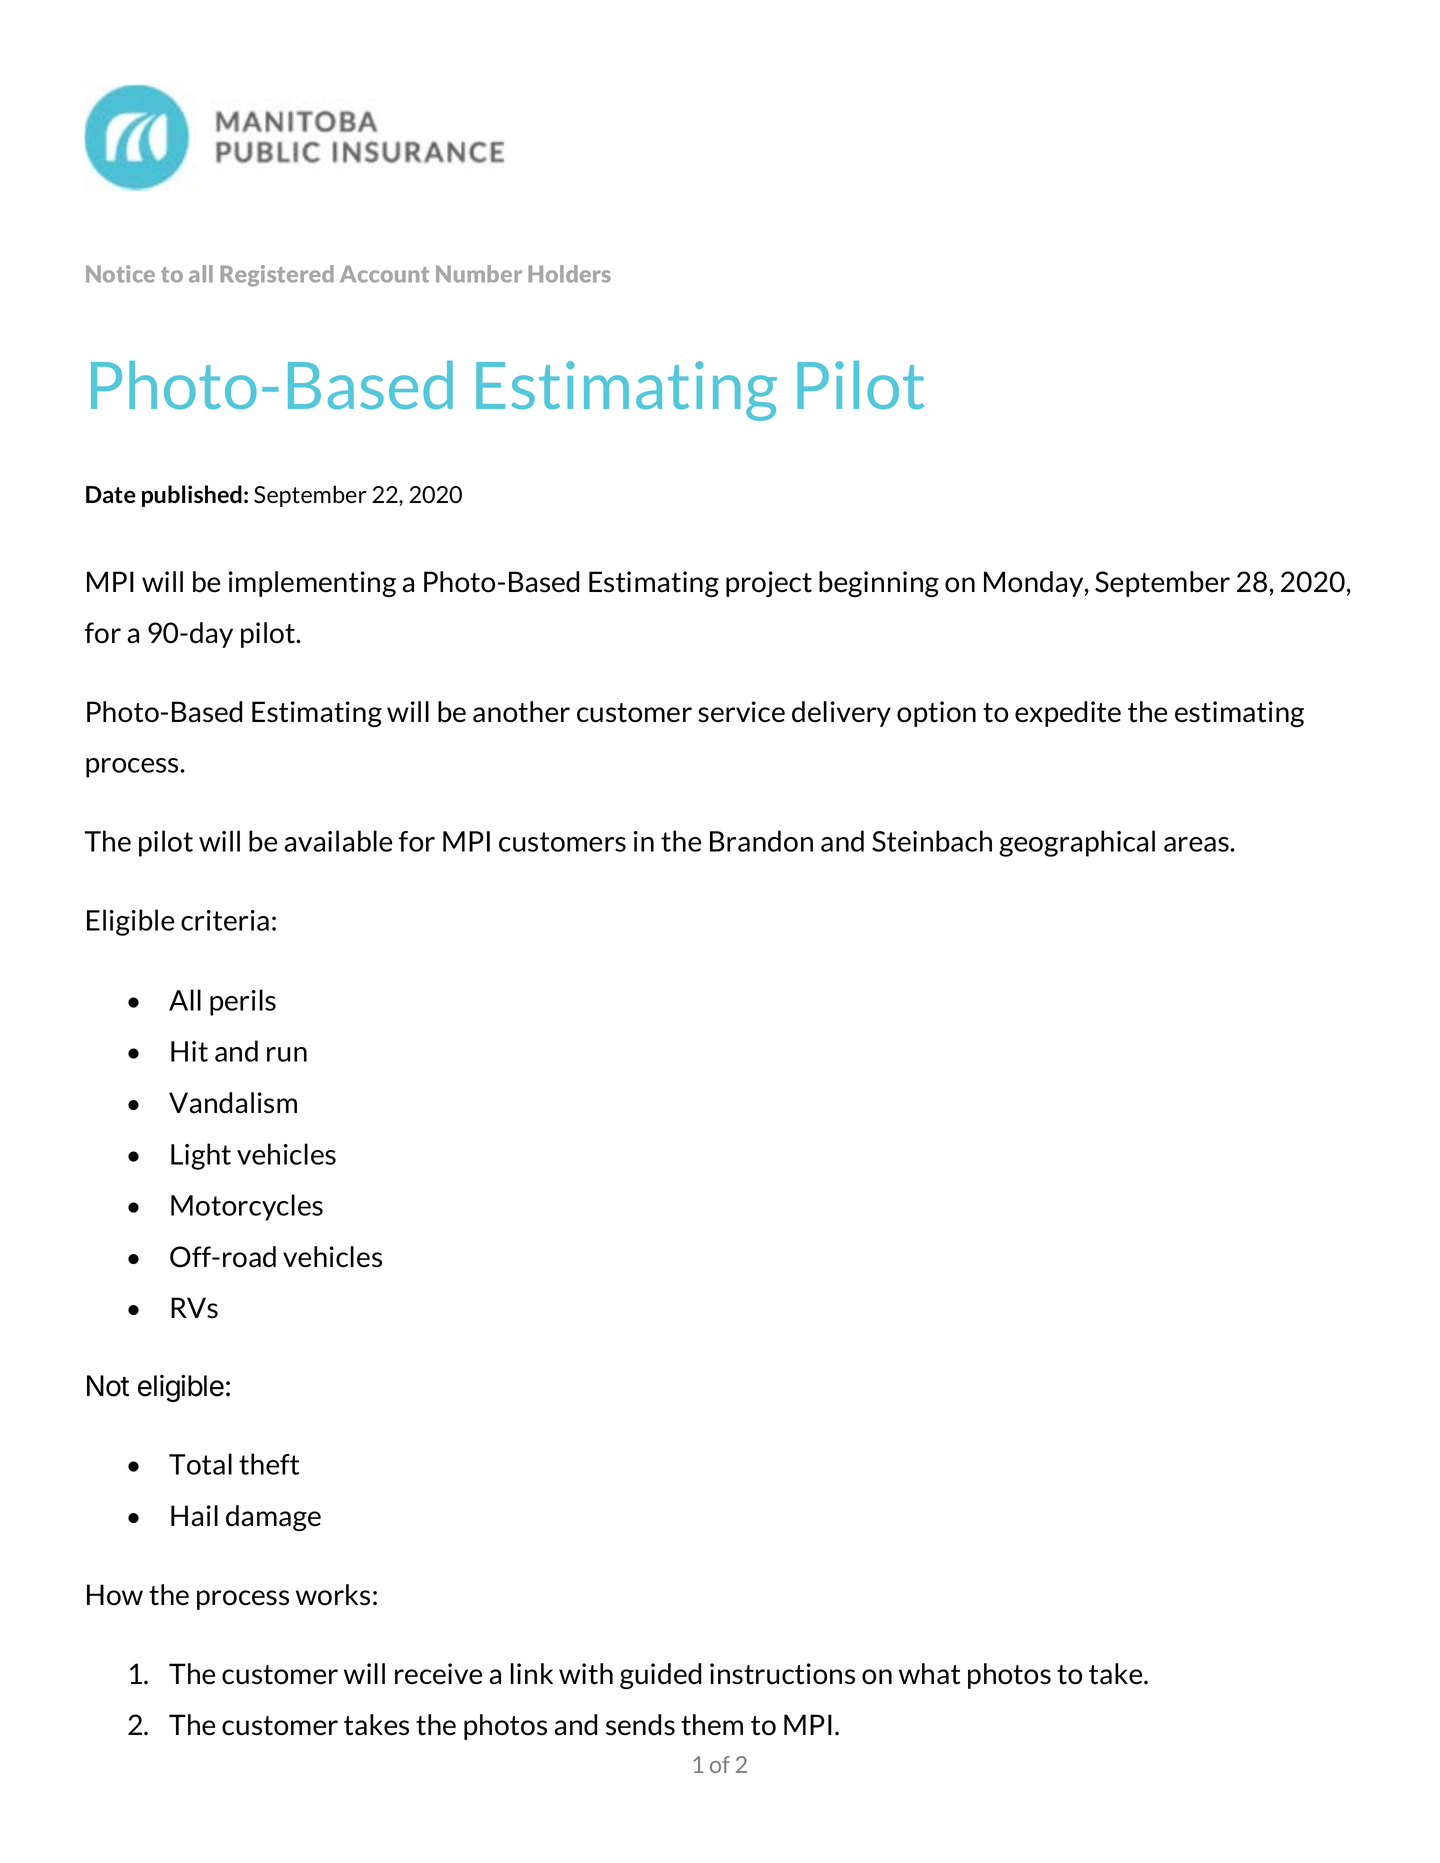 This screenshot has height=1863, width=1440. What do you see at coordinates (1068, 714) in the screenshot?
I see `expedite` at bounding box center [1068, 714].
